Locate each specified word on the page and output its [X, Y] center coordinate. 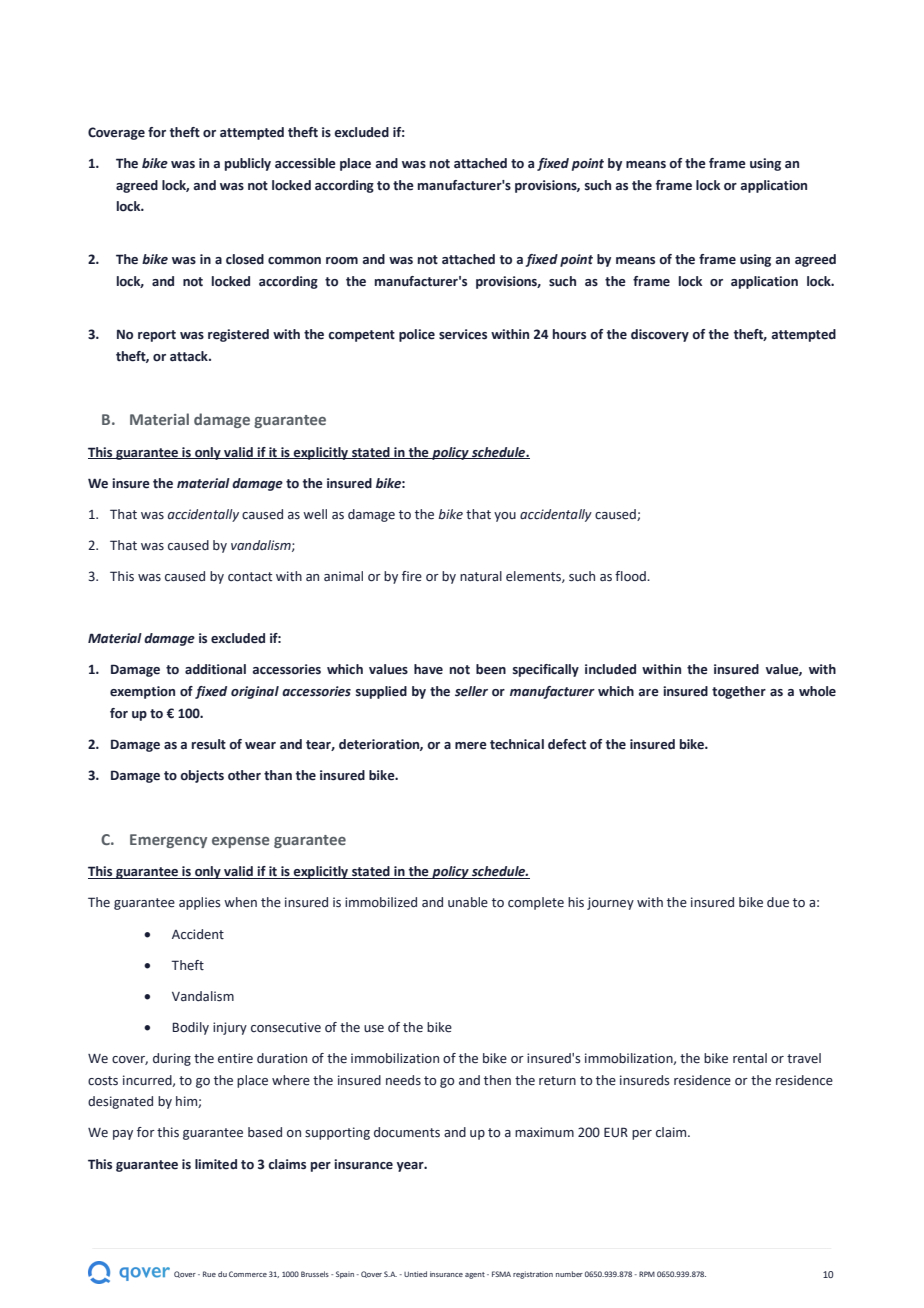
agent [475, 1275]
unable [468, 902]
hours [569, 334]
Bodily [191, 1028]
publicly [248, 164]
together [739, 692]
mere [471, 746]
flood [631, 576]
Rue [209, 1274]
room [342, 261]
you [505, 517]
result [209, 744]
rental [750, 1058]
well [315, 514]
